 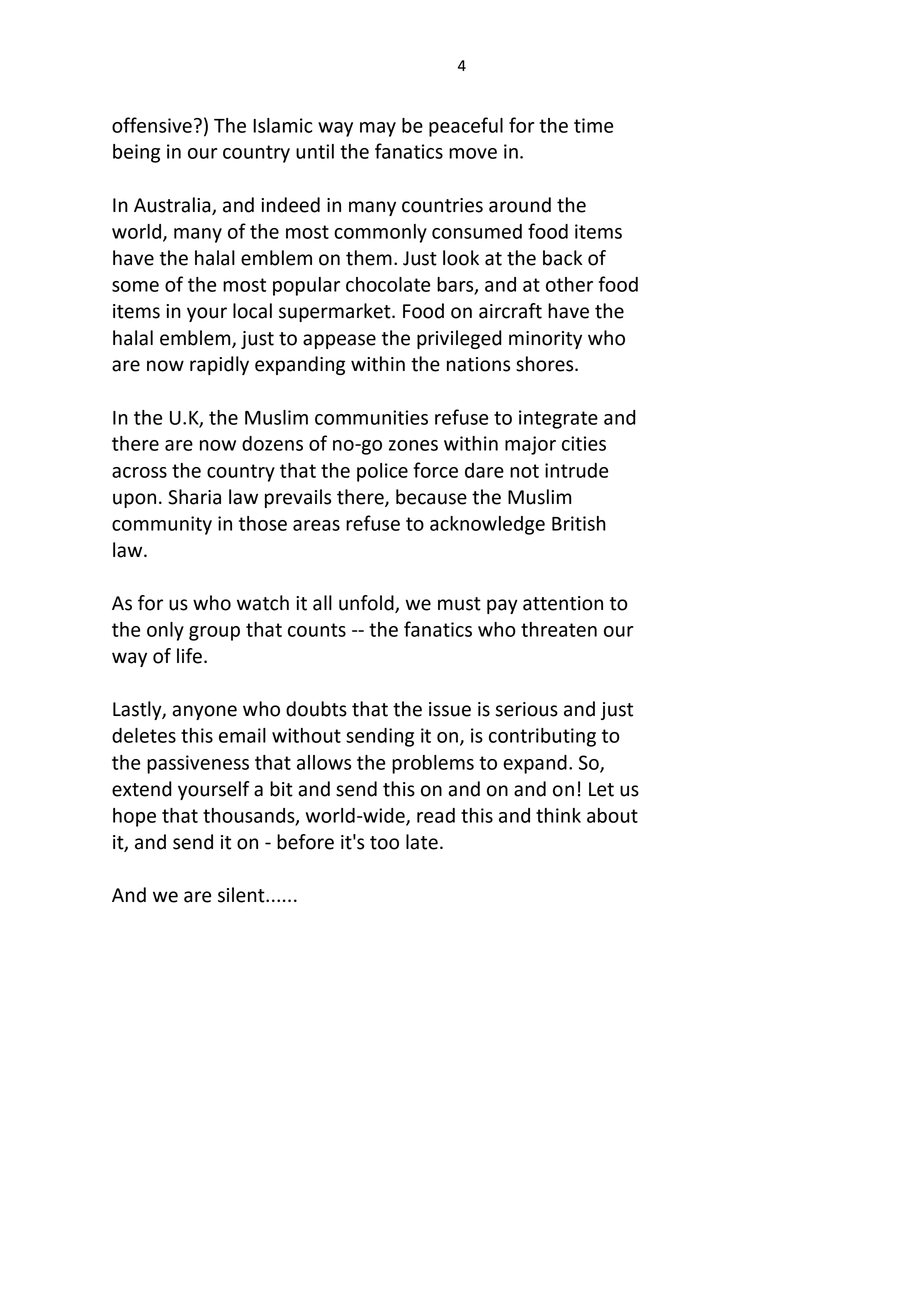 I want to click on British, so click(x=579, y=523).
